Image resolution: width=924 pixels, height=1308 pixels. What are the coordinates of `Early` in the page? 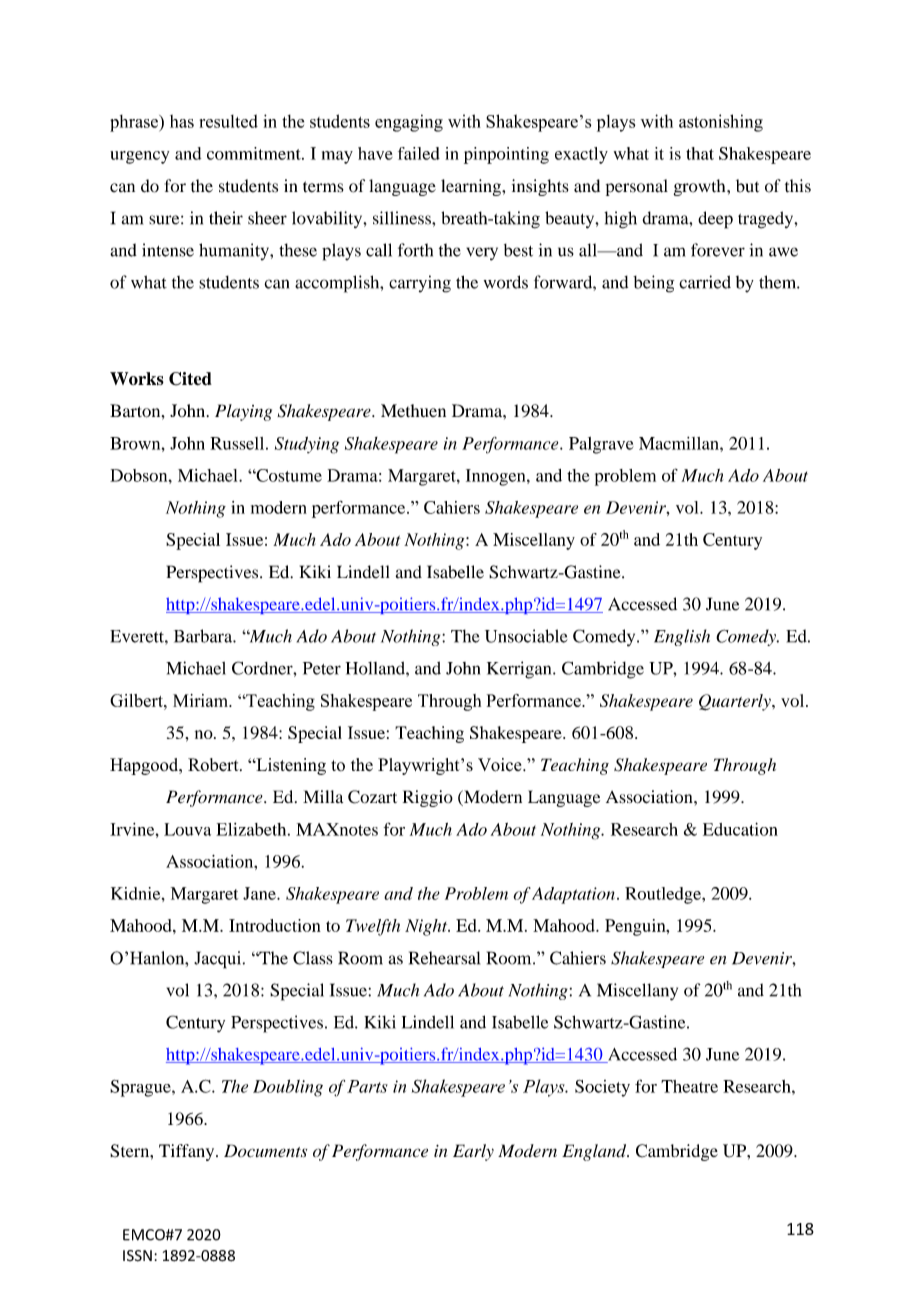 It's located at (473, 1152).
